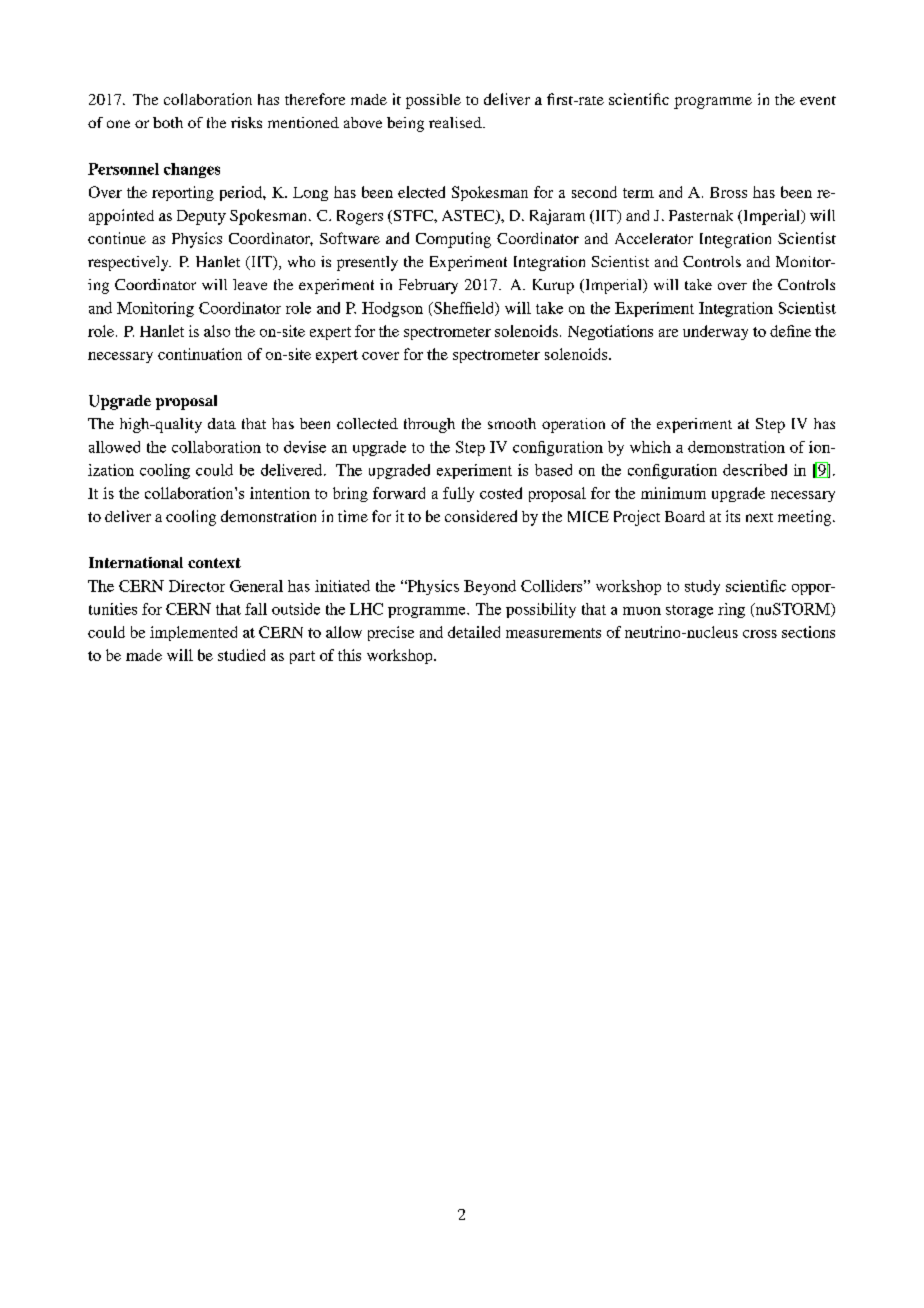 The image size is (924, 1308). Describe the element at coordinates (715, 332) in the page. I see `underway` at that location.
